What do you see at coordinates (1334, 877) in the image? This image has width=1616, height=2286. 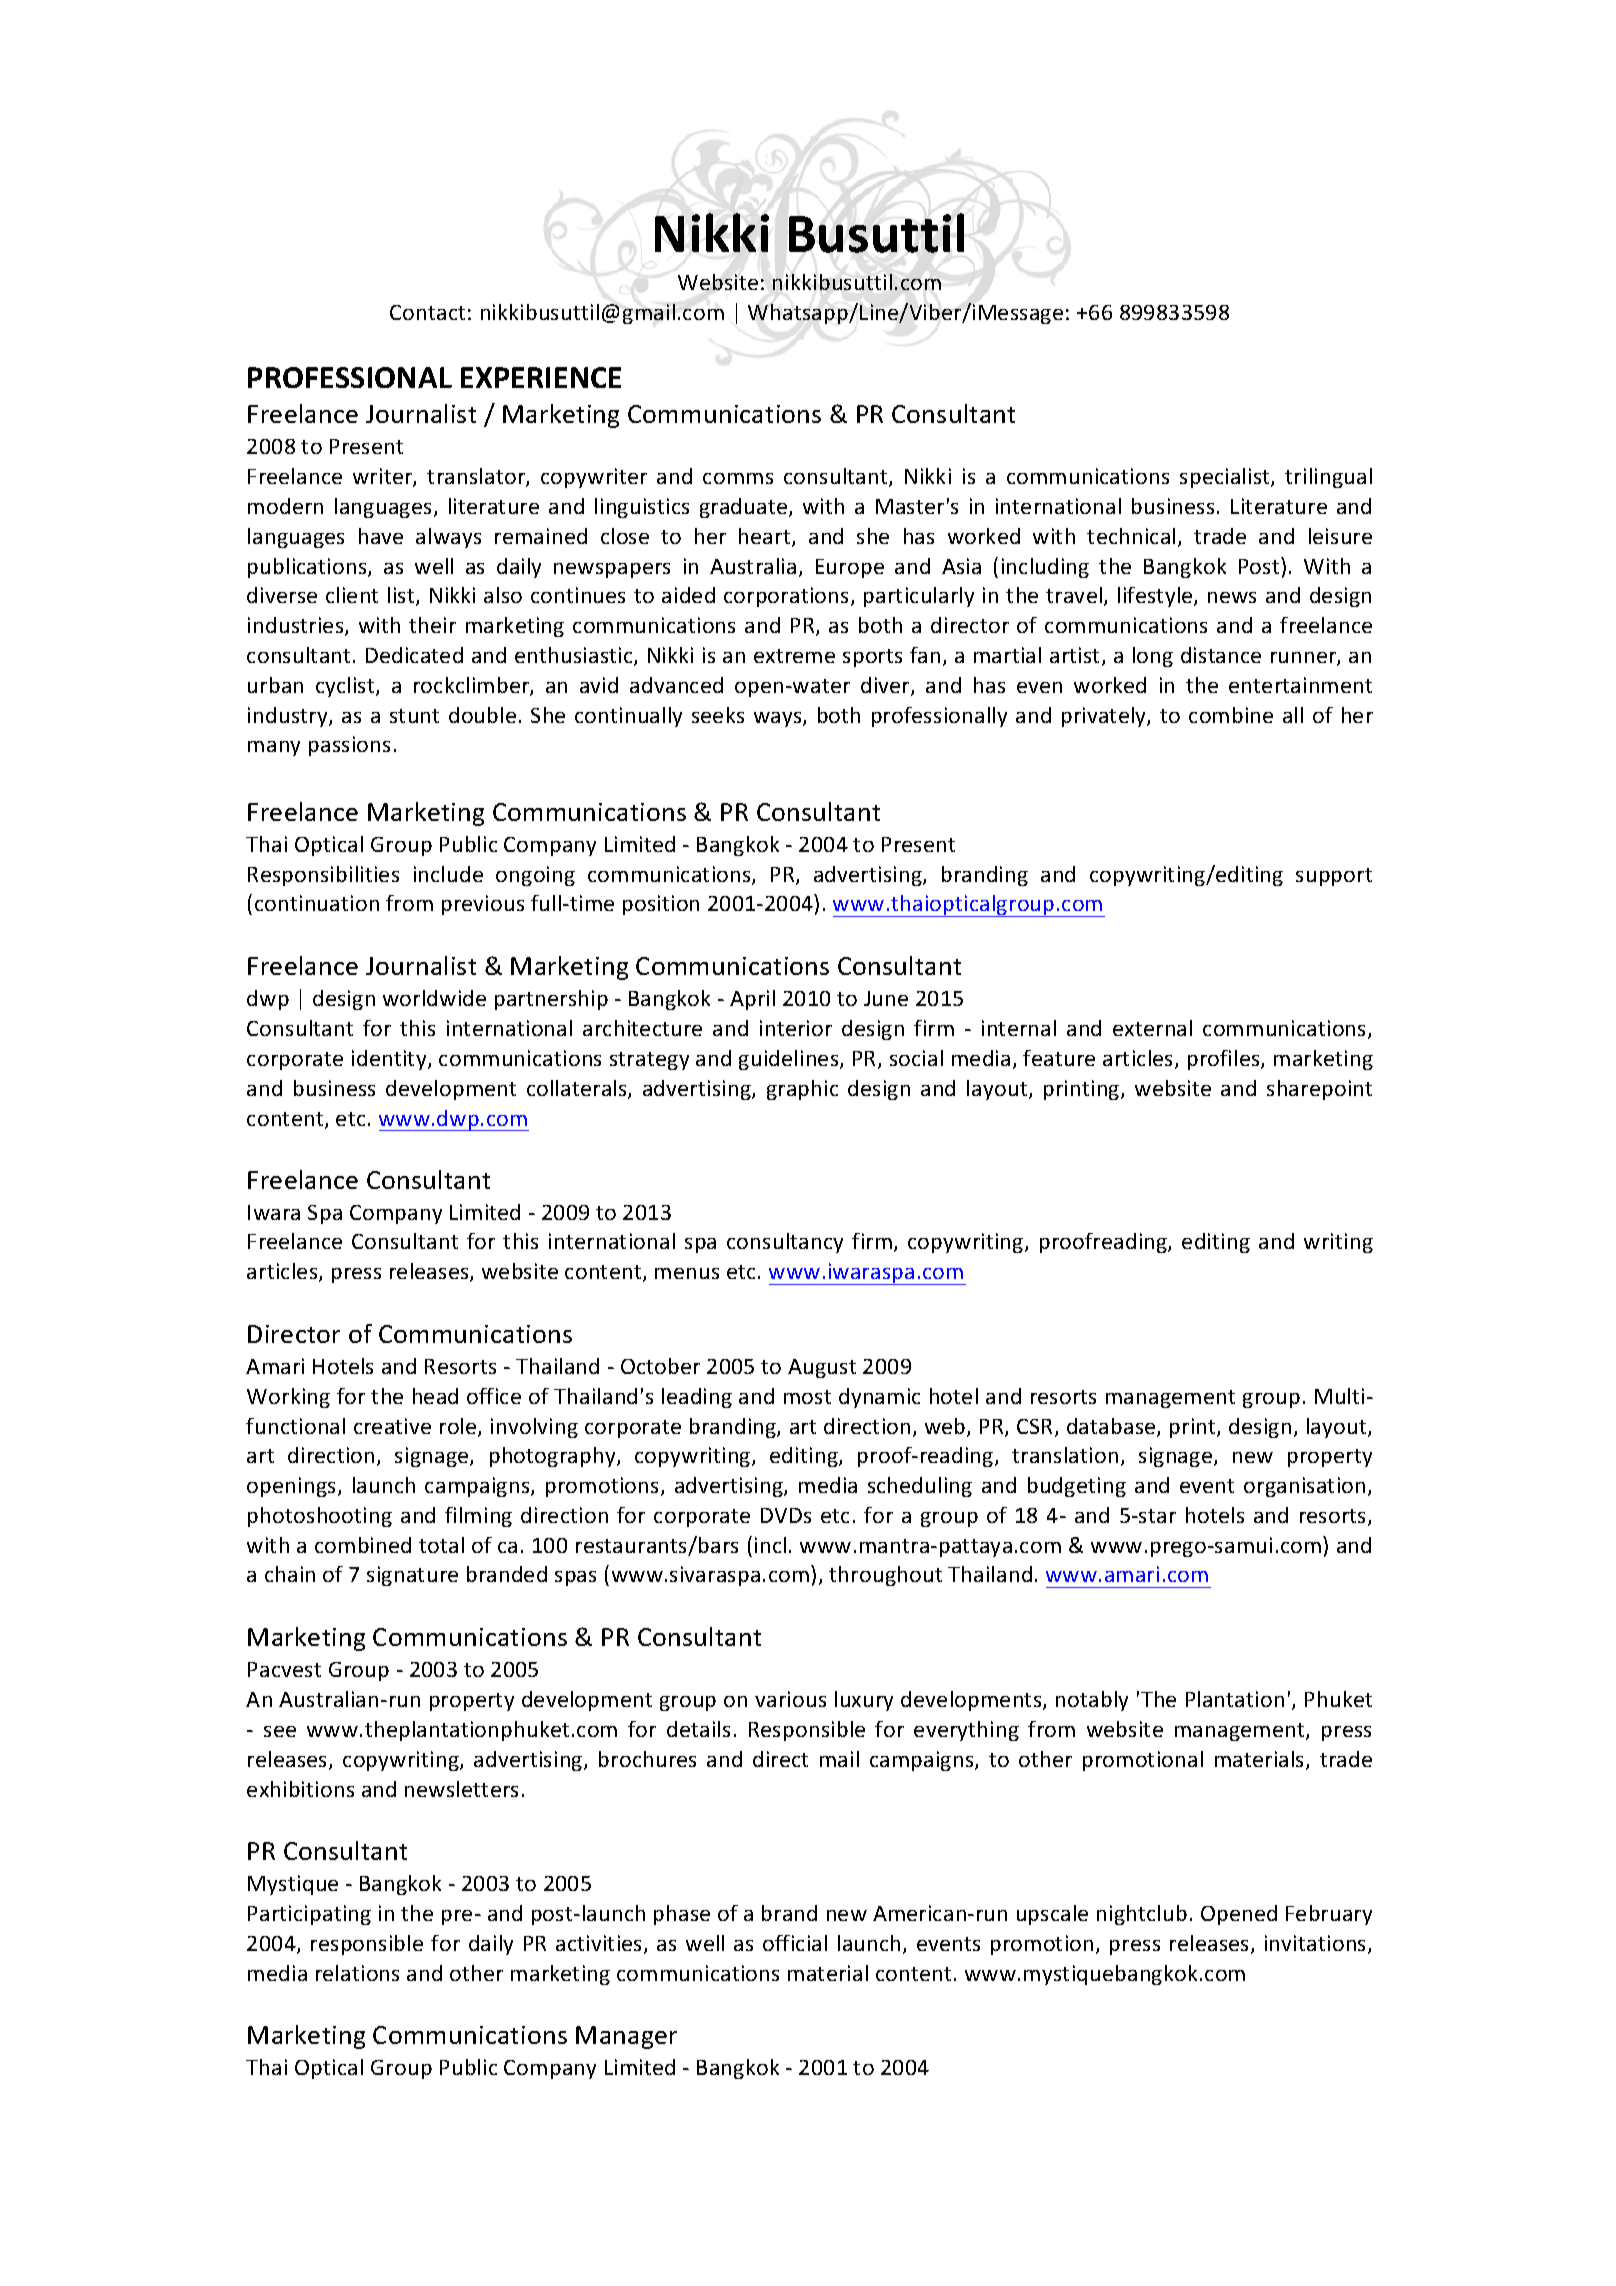 I see `support` at bounding box center [1334, 877].
